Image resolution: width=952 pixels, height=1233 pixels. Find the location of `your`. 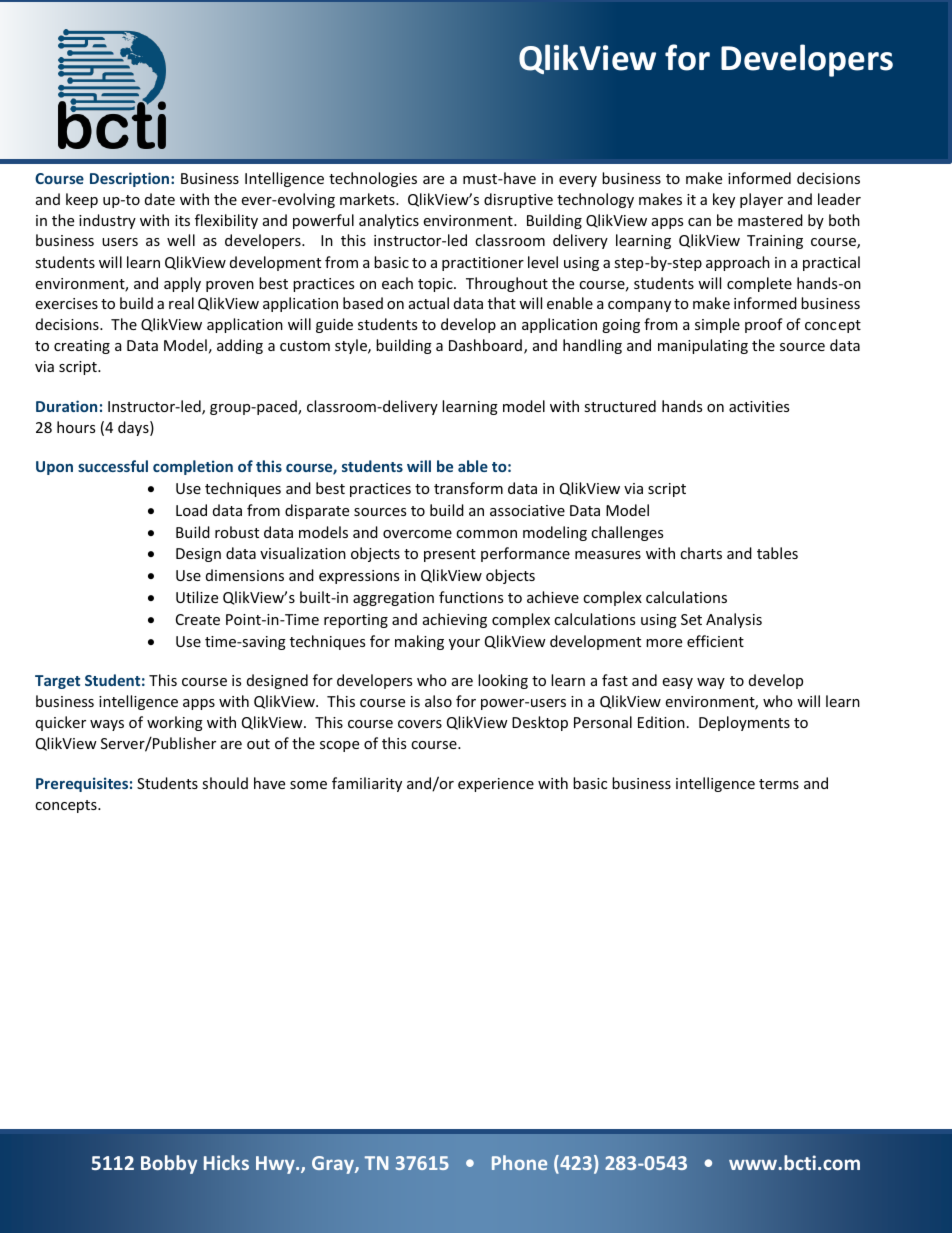

your is located at coordinates (464, 644).
